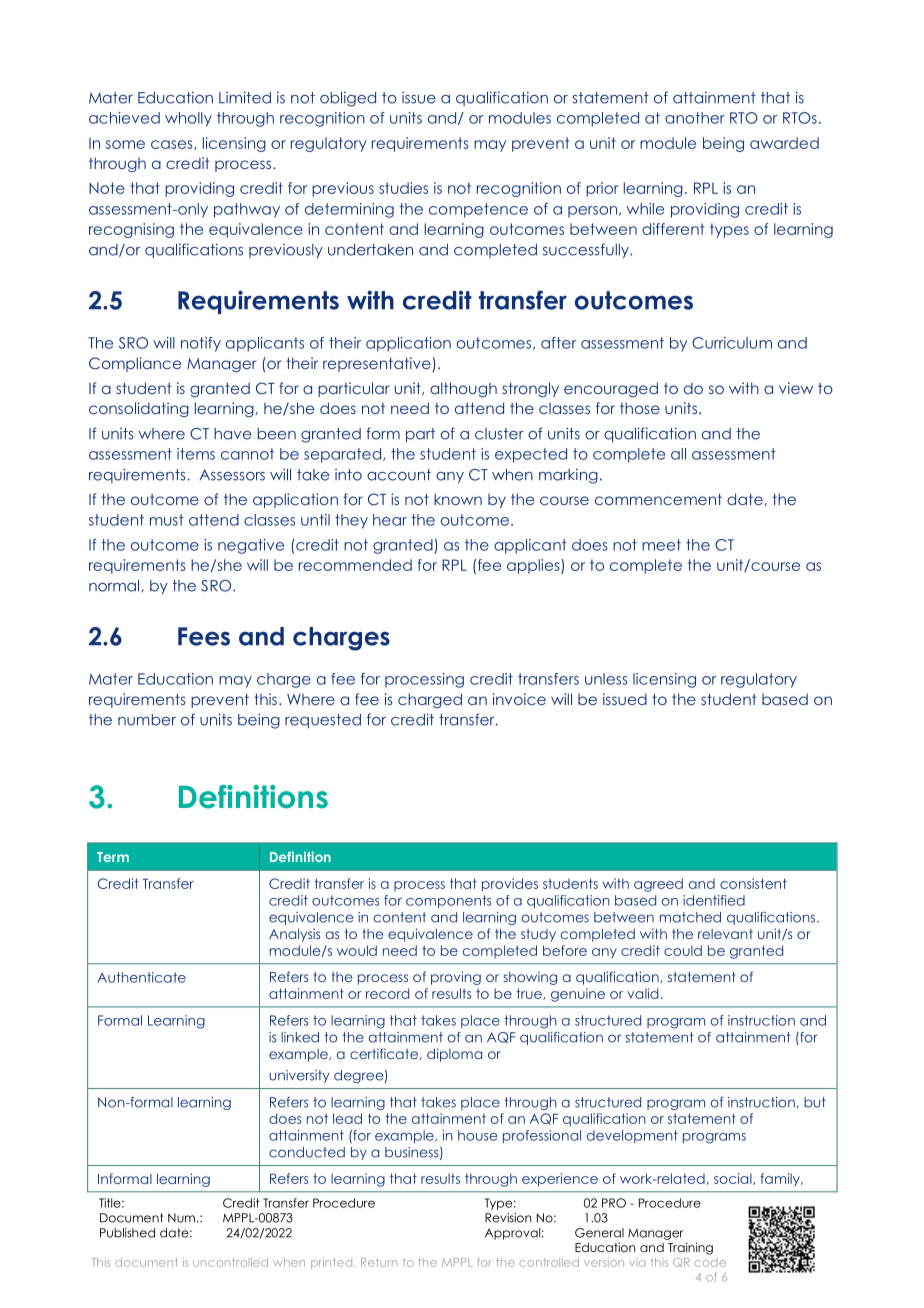 Image resolution: width=924 pixels, height=1308 pixels. Describe the element at coordinates (188, 119) in the page. I see `wholly` at that location.
